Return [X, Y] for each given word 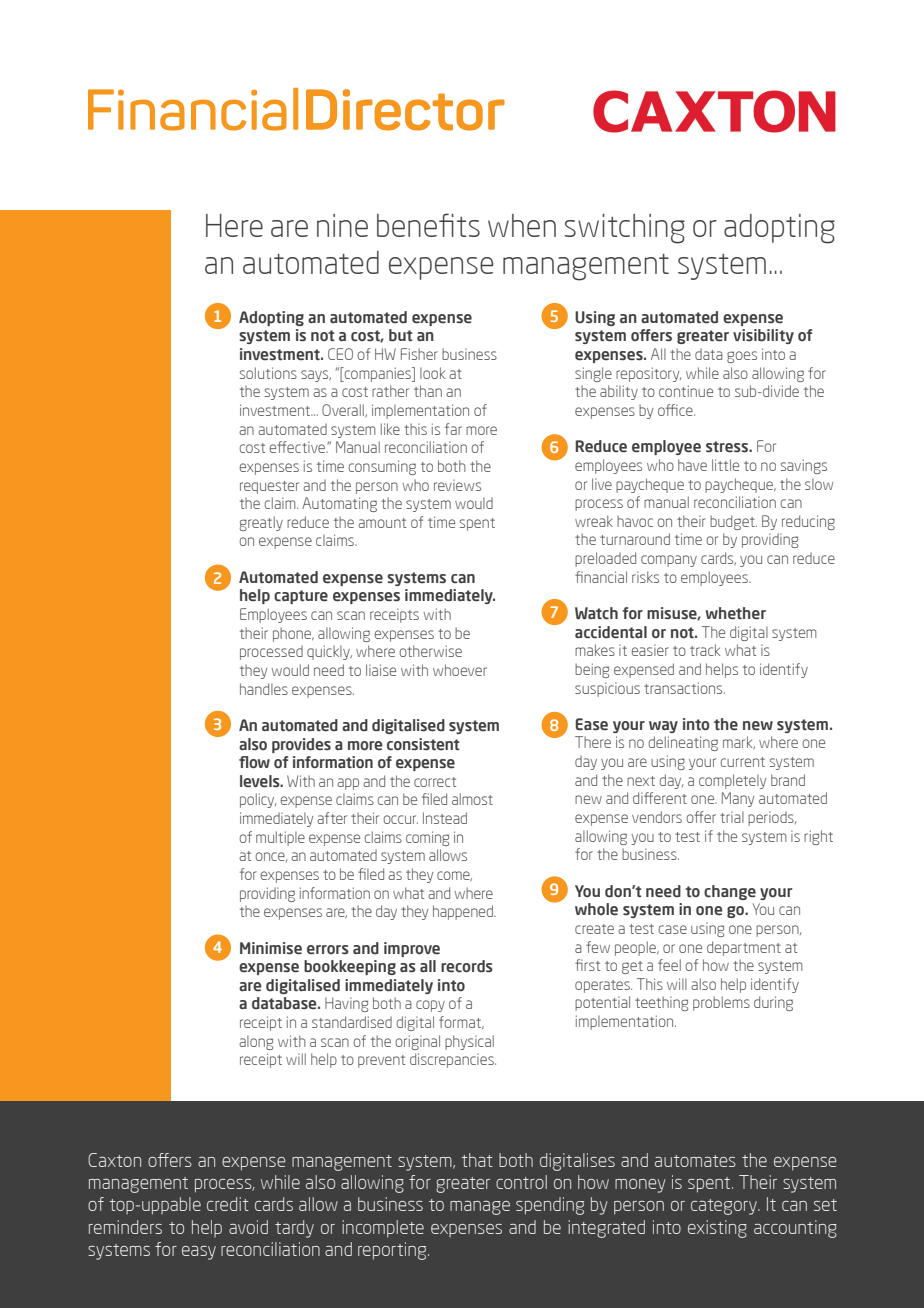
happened [464, 912]
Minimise [271, 948]
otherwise [431, 651]
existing [717, 1229]
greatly [261, 523]
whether [736, 613]
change [730, 892]
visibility [763, 336]
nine [342, 225]
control [521, 1182]
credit [228, 1204]
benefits [428, 225]
